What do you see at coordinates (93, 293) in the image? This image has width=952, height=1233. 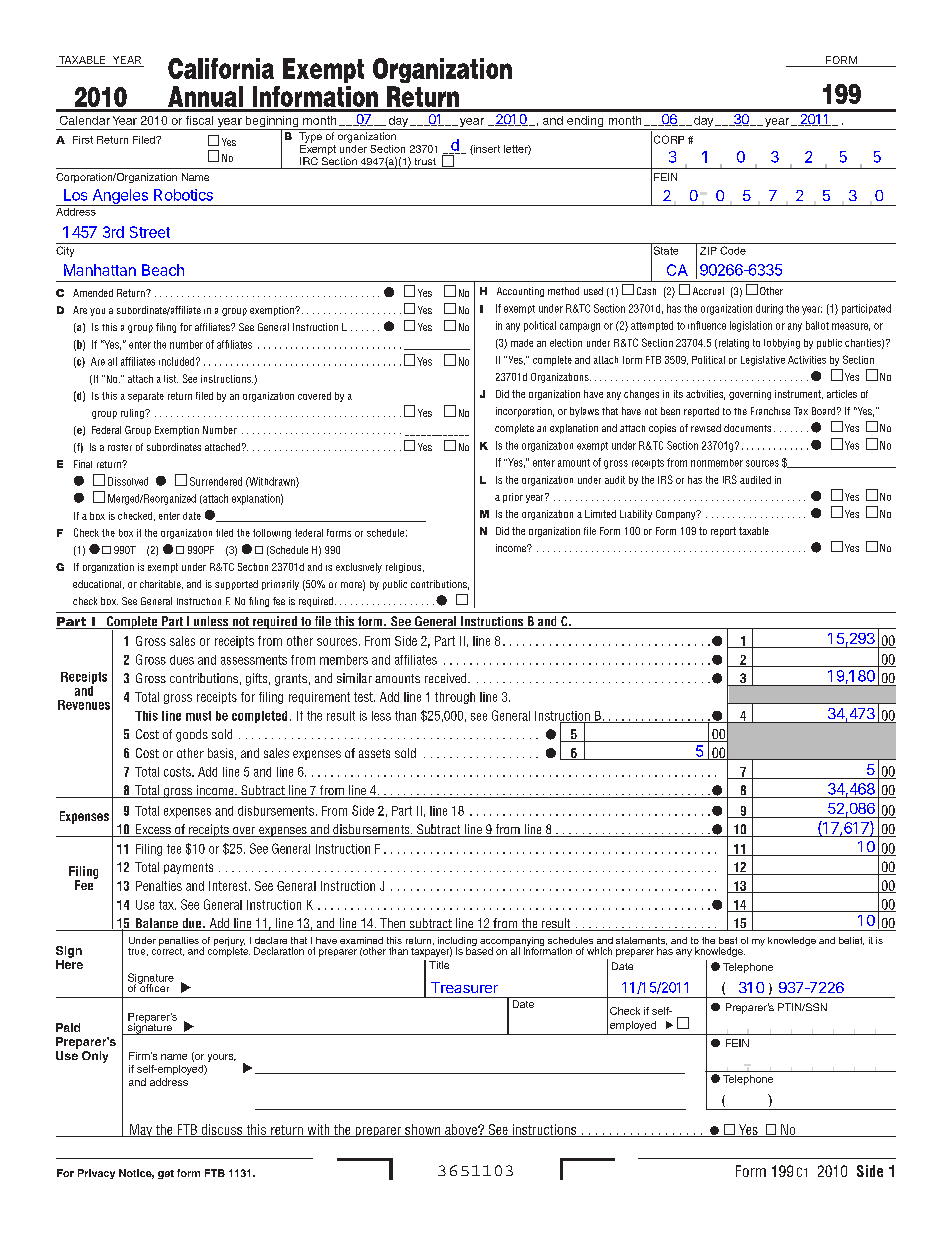 I see `Amended` at bounding box center [93, 293].
